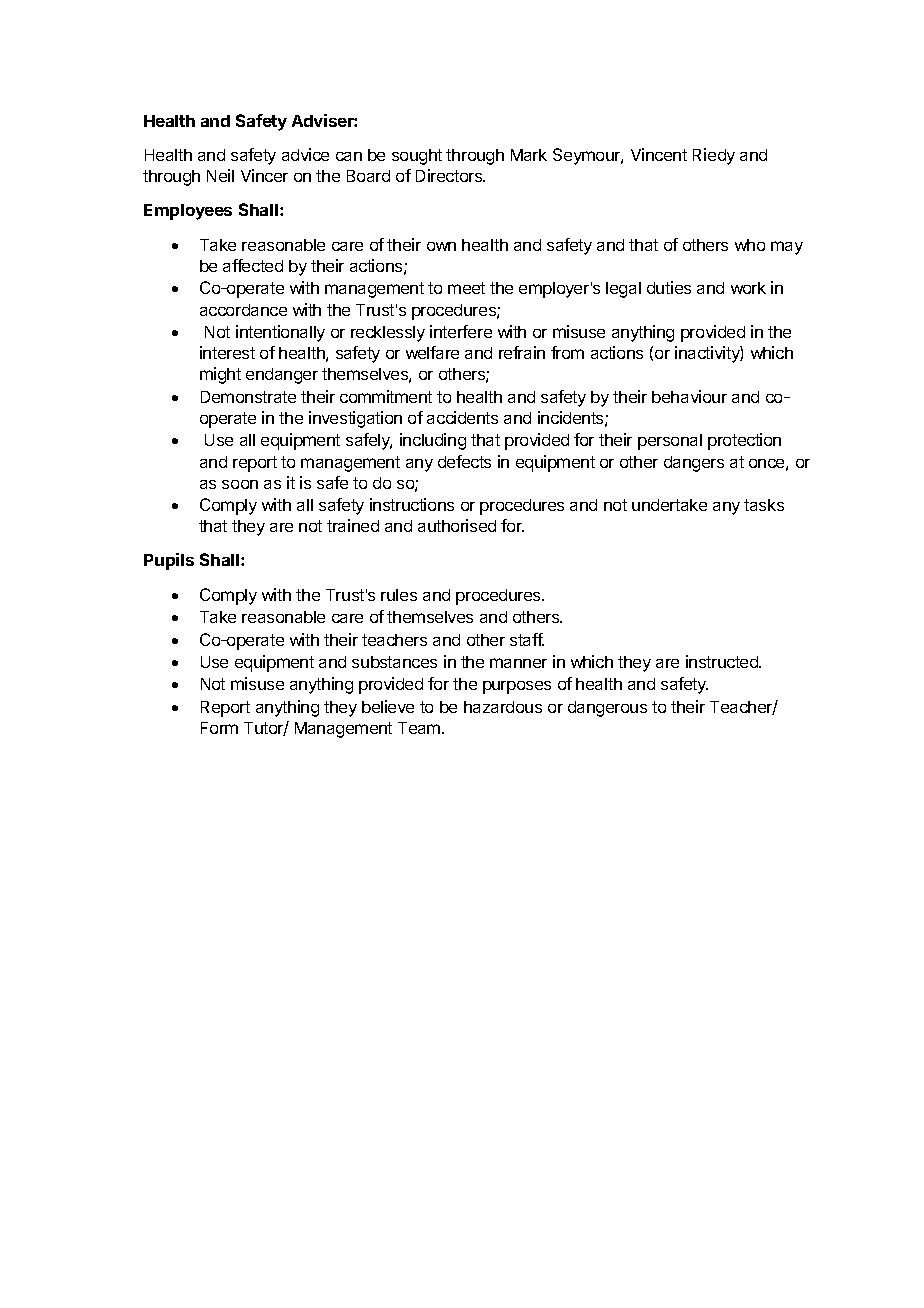  Describe the element at coordinates (433, 441) in the screenshot. I see `including` at that location.
